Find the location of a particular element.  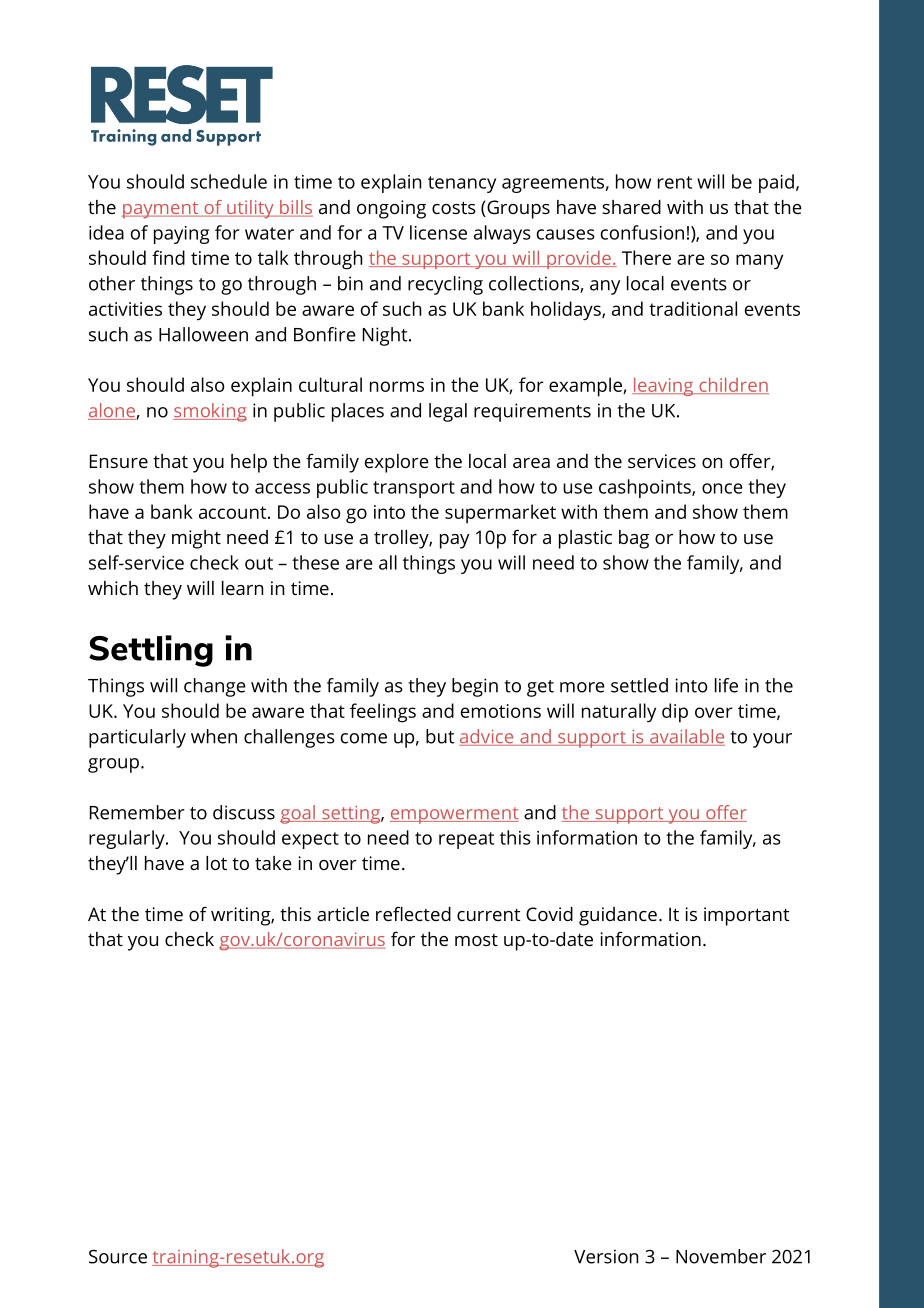

once is located at coordinates (722, 488).
